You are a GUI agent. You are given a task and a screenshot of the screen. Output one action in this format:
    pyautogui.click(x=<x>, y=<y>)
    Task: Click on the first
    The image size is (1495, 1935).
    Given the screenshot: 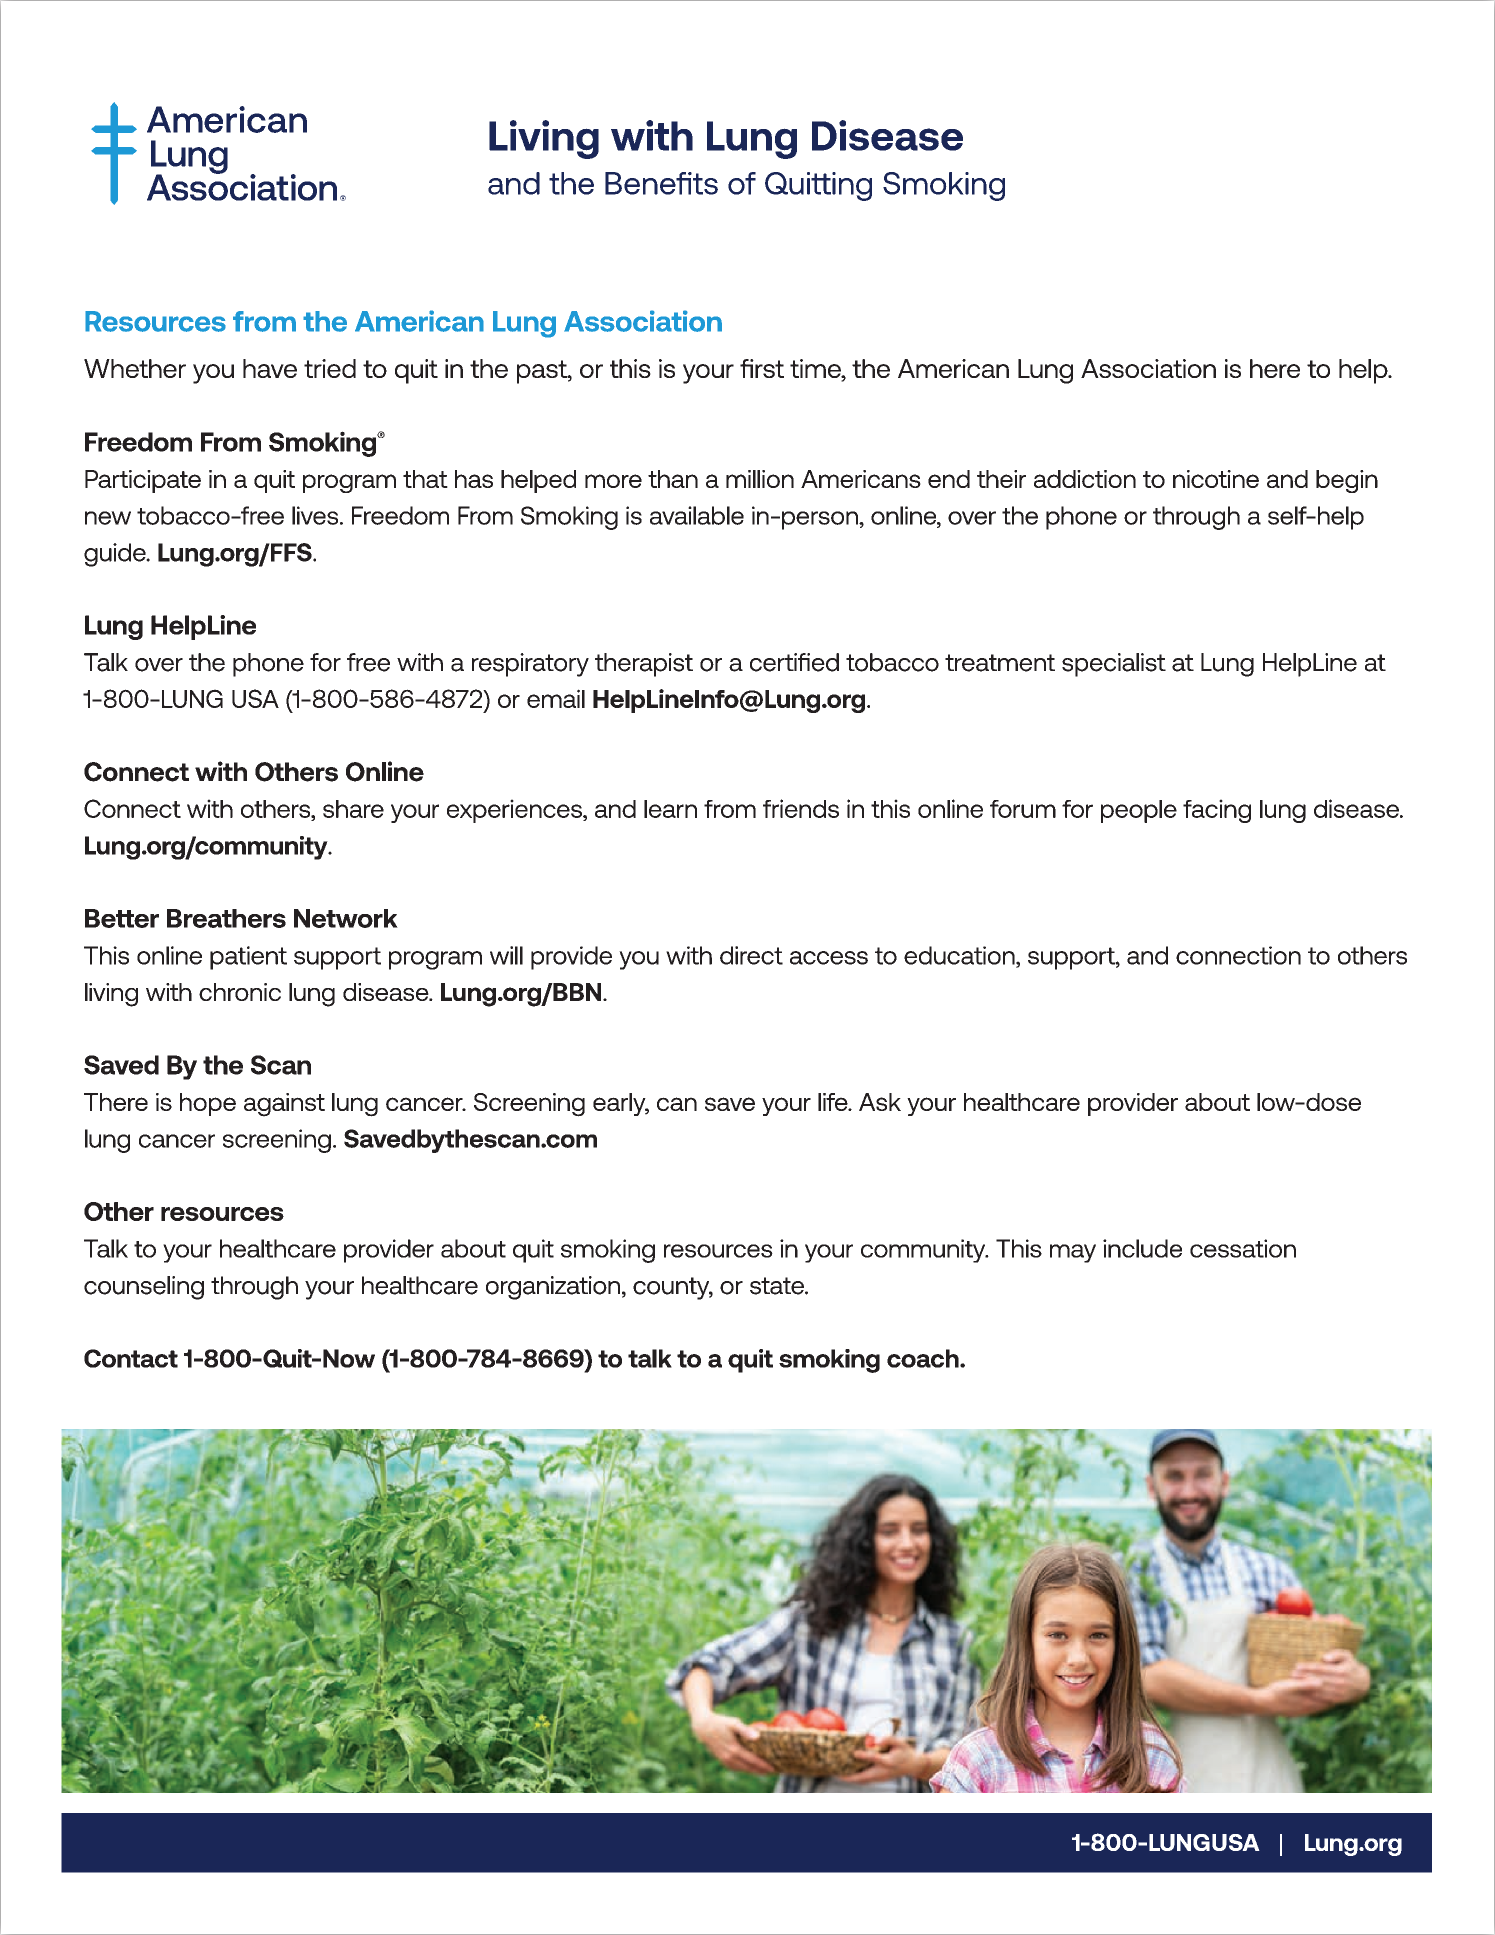 What is the action you would take?
    pyautogui.click(x=762, y=368)
